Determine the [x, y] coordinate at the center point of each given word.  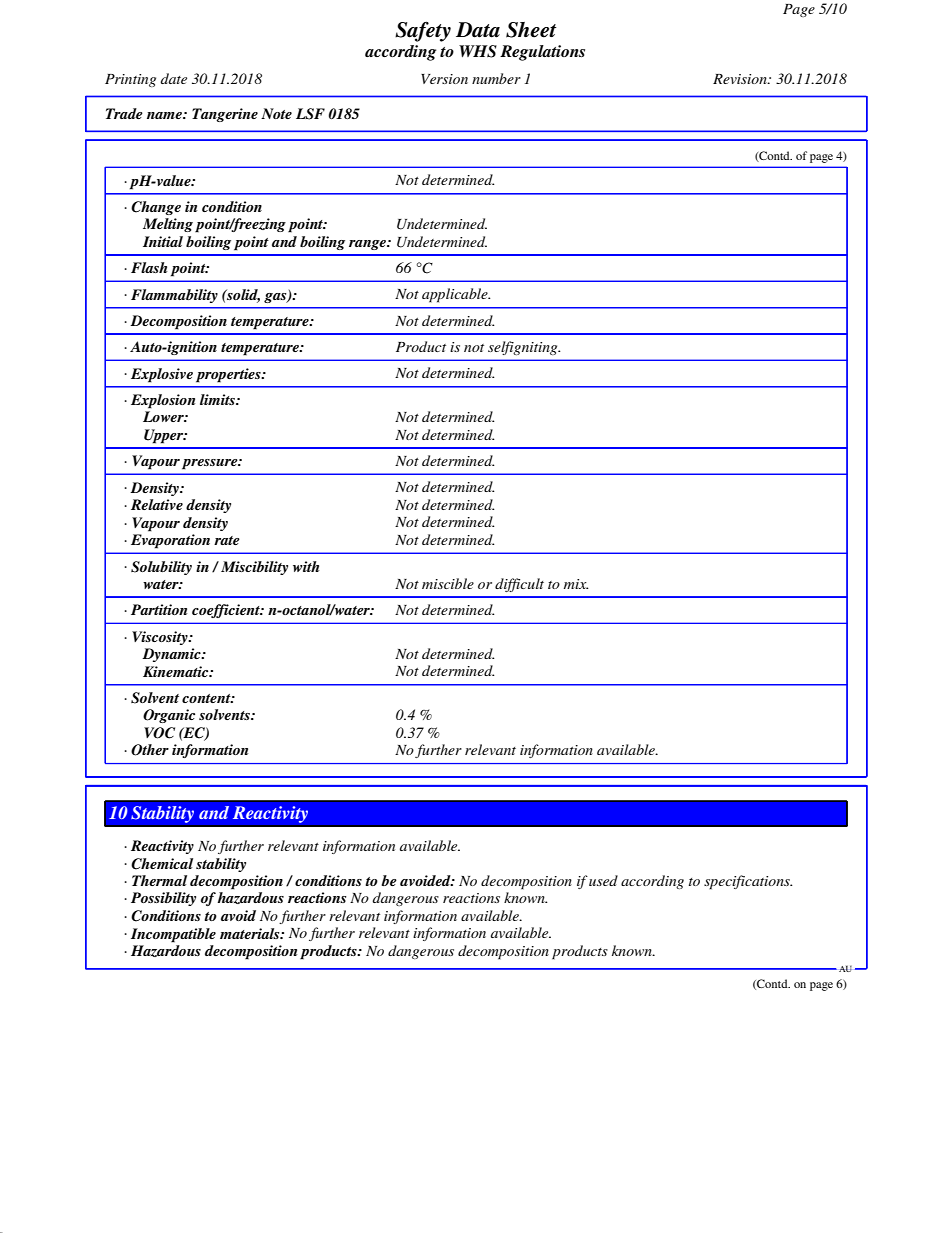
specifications [748, 882]
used [603, 880]
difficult [519, 585]
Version [444, 79]
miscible [448, 583]
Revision [741, 79]
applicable [456, 295]
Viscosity [161, 638]
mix [576, 584]
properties [229, 375]
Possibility [163, 899]
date [174, 78]
